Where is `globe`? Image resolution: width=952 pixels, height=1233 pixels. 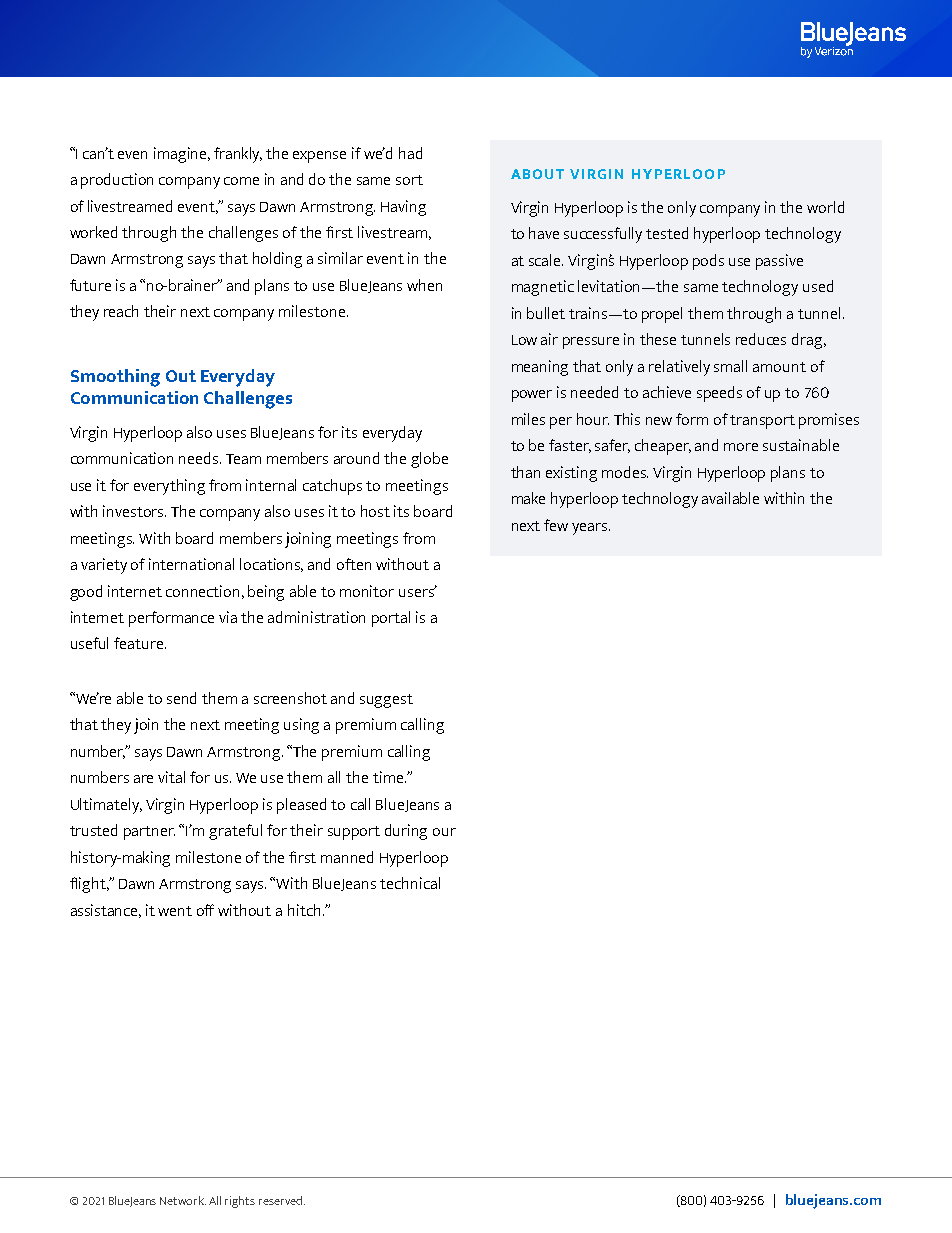
globe is located at coordinates (429, 460).
